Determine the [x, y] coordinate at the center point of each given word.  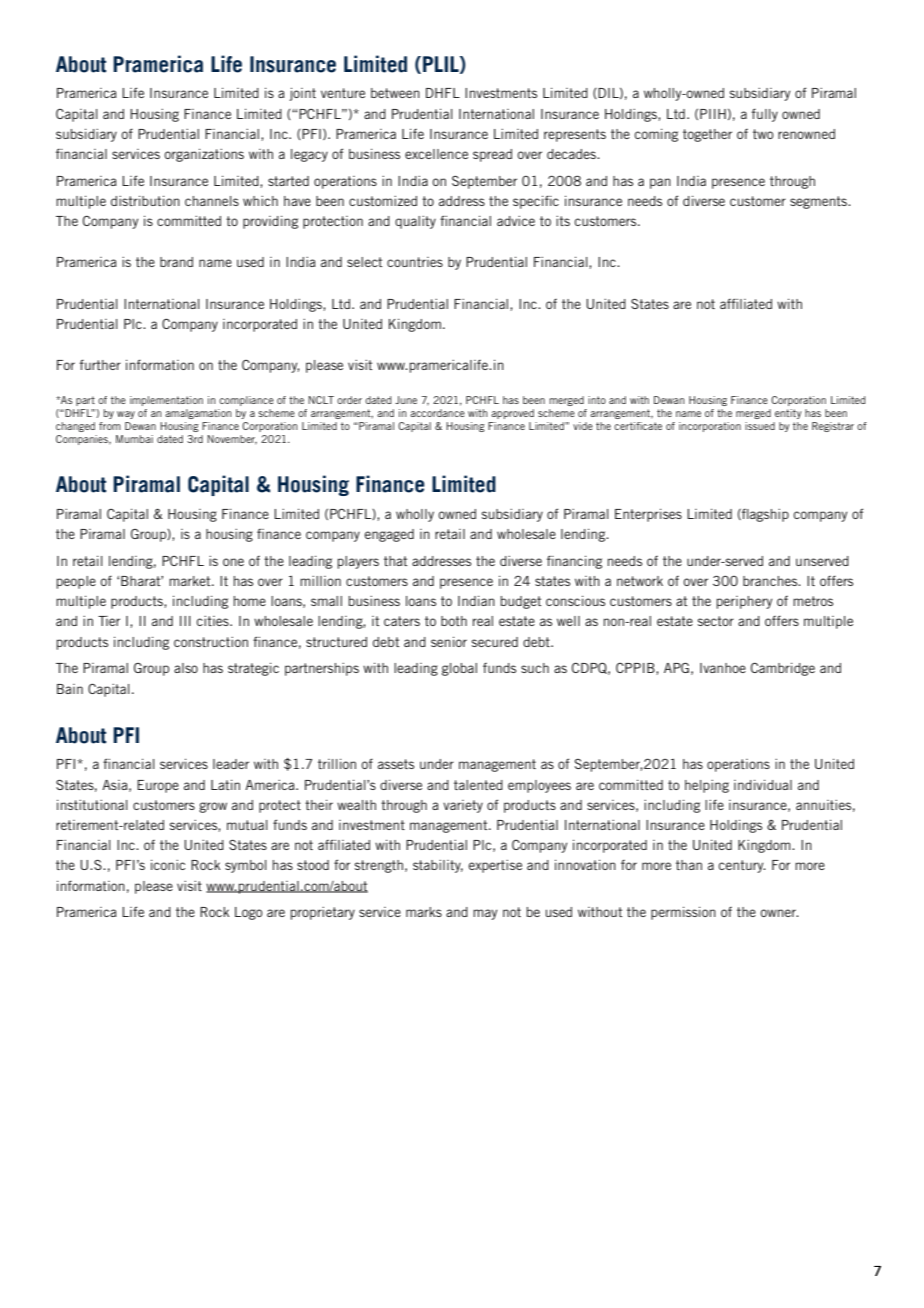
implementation [166, 401]
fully [764, 115]
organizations [204, 155]
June [406, 400]
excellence [436, 154]
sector [716, 621]
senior [449, 642]
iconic [168, 865]
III [185, 621]
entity [788, 414]
